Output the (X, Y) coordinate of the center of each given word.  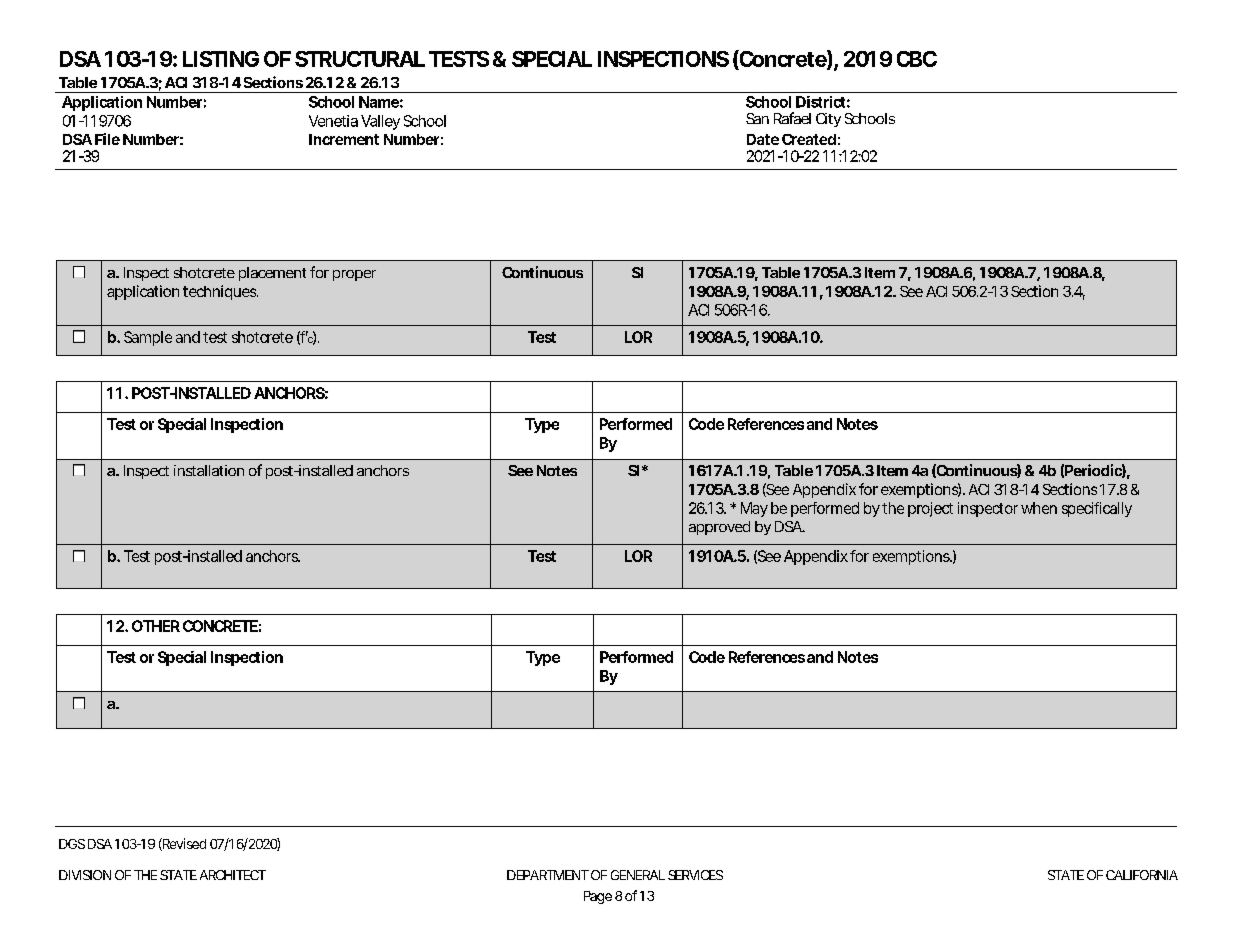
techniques (219, 292)
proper (354, 275)
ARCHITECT (230, 875)
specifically (1097, 509)
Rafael (792, 118)
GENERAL (638, 875)
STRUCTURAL (359, 59)
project (930, 509)
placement (272, 274)
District (820, 102)
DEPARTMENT (547, 875)
